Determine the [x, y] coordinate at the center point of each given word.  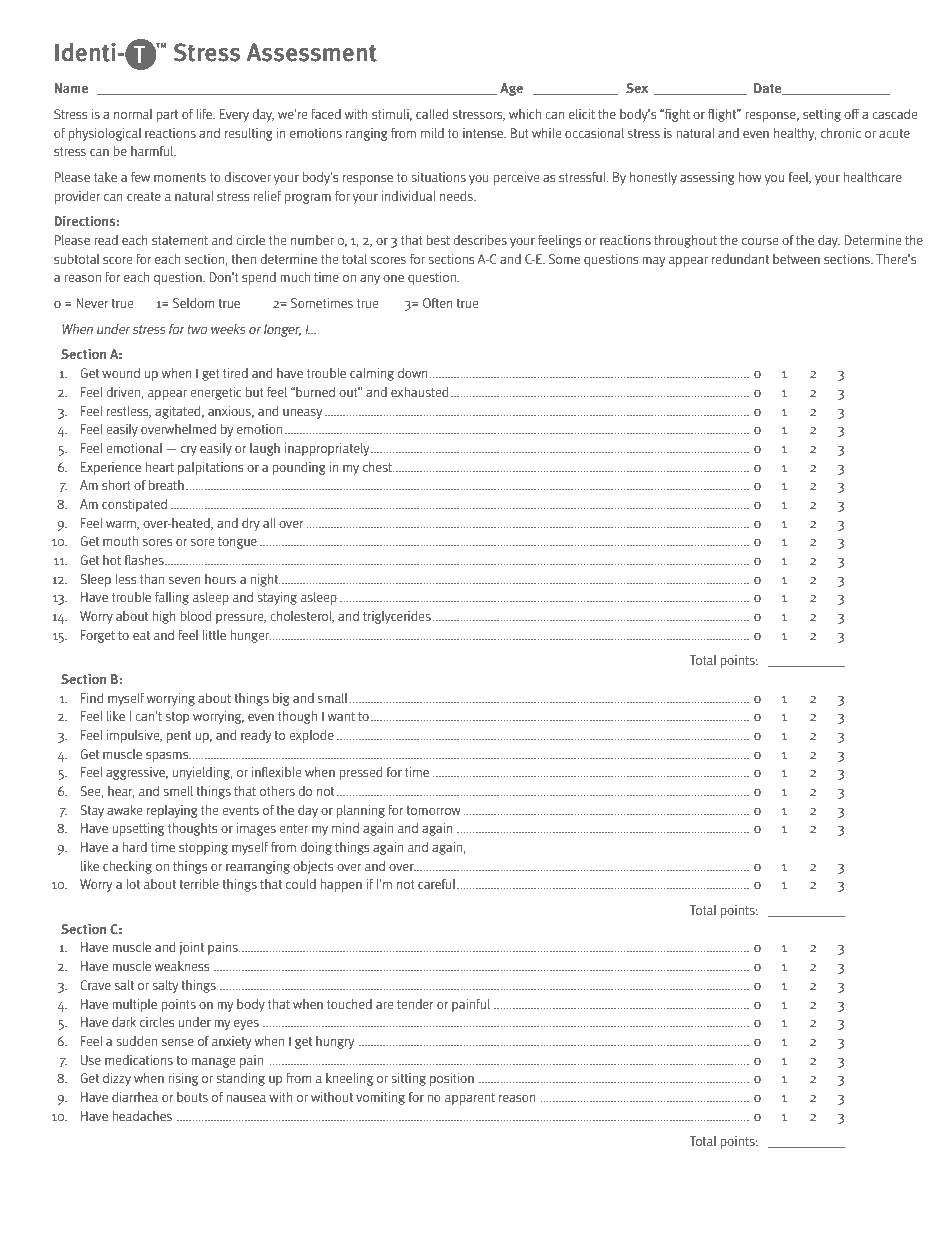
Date [769, 89]
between [796, 259]
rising [183, 1079]
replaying [172, 811]
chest [378, 467]
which [525, 114]
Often [437, 303]
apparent [470, 1099]
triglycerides [397, 617]
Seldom [193, 303]
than [152, 579]
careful [438, 884]
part [167, 116]
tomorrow [433, 810]
